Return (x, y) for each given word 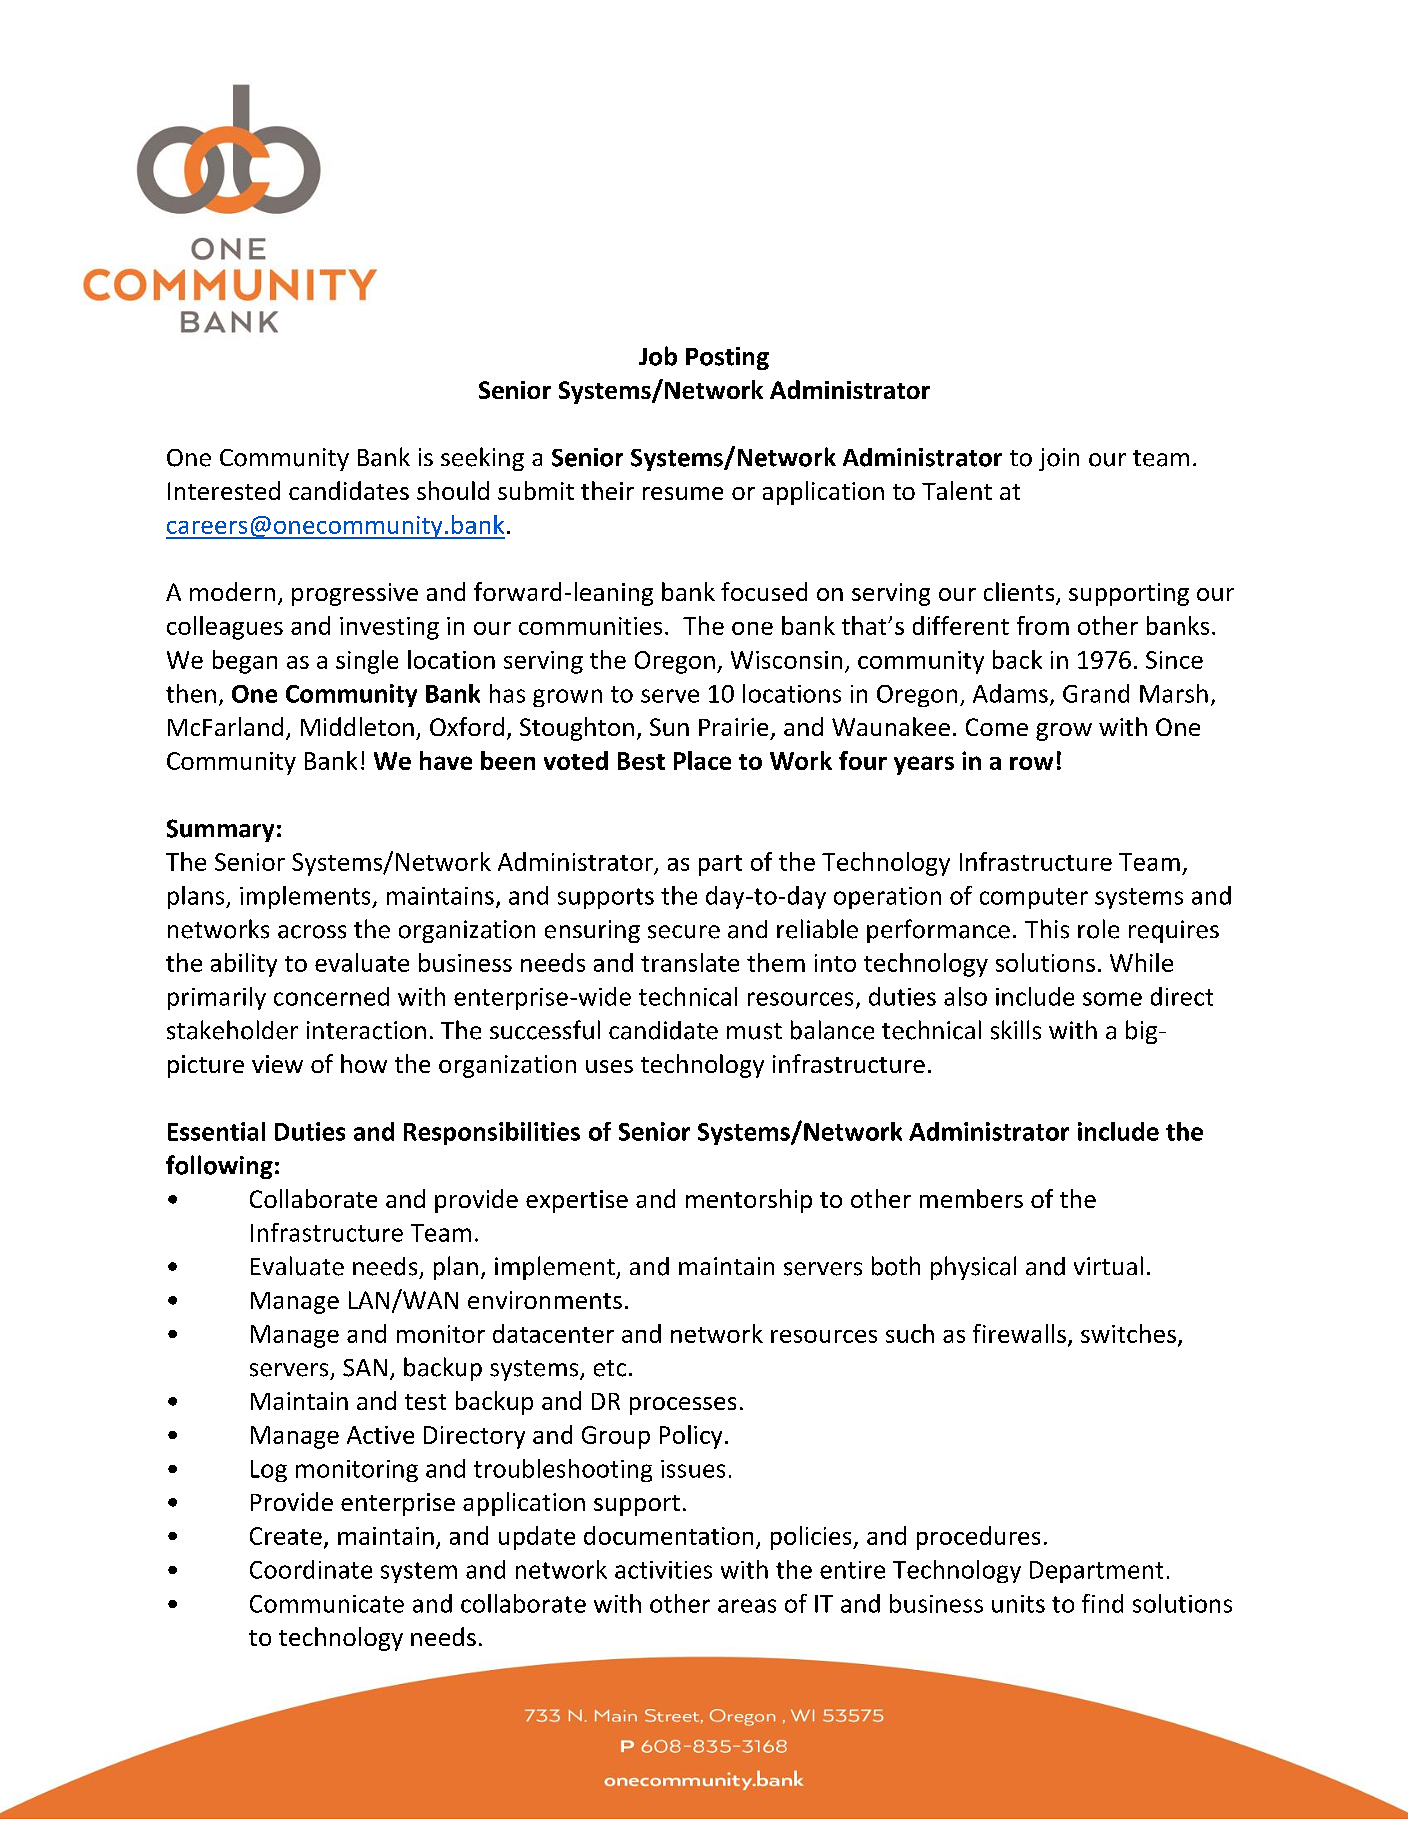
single (367, 662)
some (1112, 999)
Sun (669, 727)
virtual (1108, 1265)
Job (658, 356)
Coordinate (311, 1569)
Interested (224, 490)
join (1059, 459)
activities (663, 1570)
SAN (365, 1368)
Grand (1096, 693)
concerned (331, 996)
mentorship (749, 1201)
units (1018, 1604)
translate (690, 962)
